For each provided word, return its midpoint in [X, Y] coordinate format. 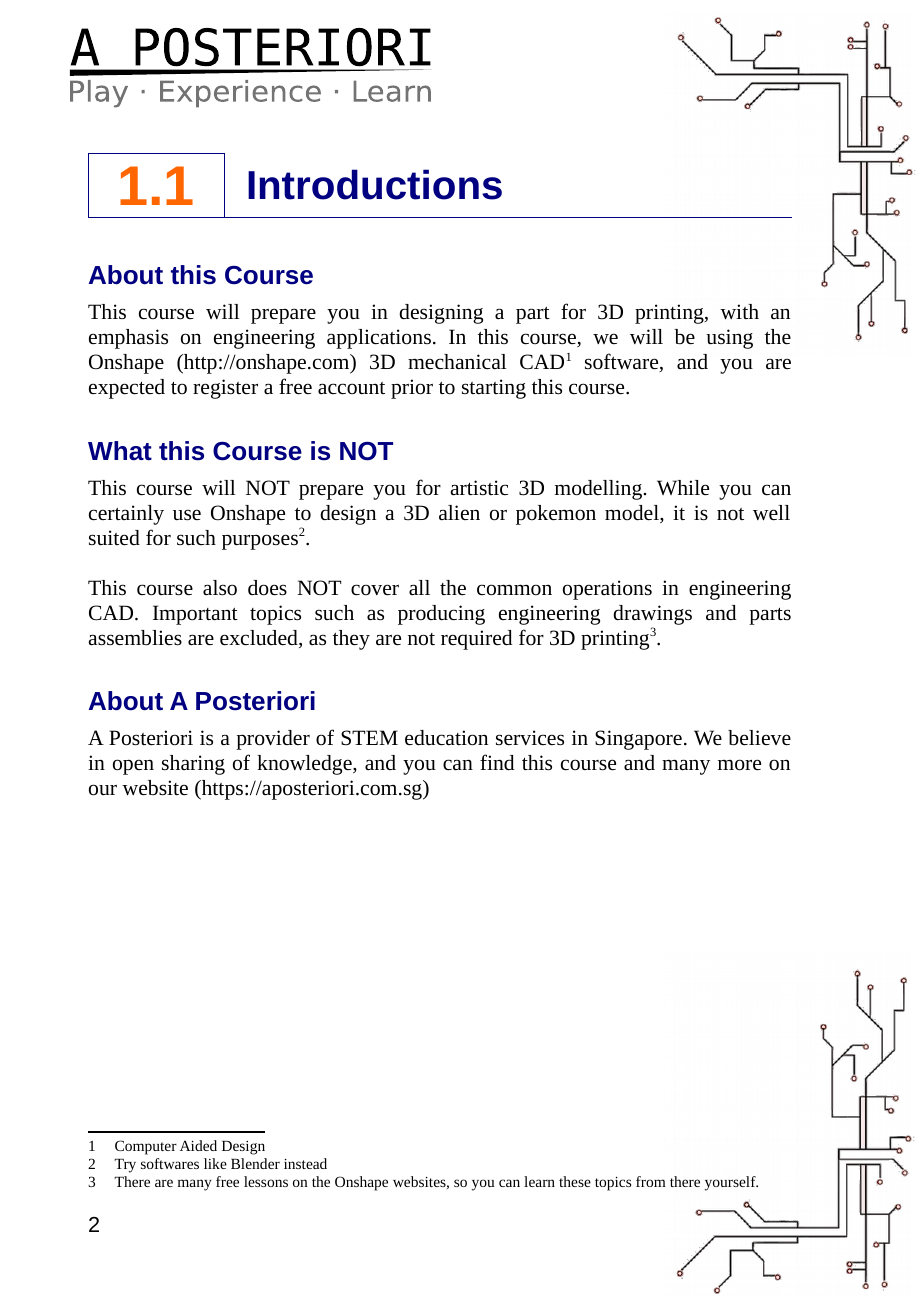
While [683, 488]
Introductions [375, 184]
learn [539, 1181]
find [497, 762]
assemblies [135, 638]
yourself [731, 1183]
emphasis [128, 339]
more [739, 765]
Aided [198, 1145]
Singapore [638, 740]
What [120, 451]
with [739, 311]
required [476, 640]
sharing [193, 765]
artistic [479, 488]
